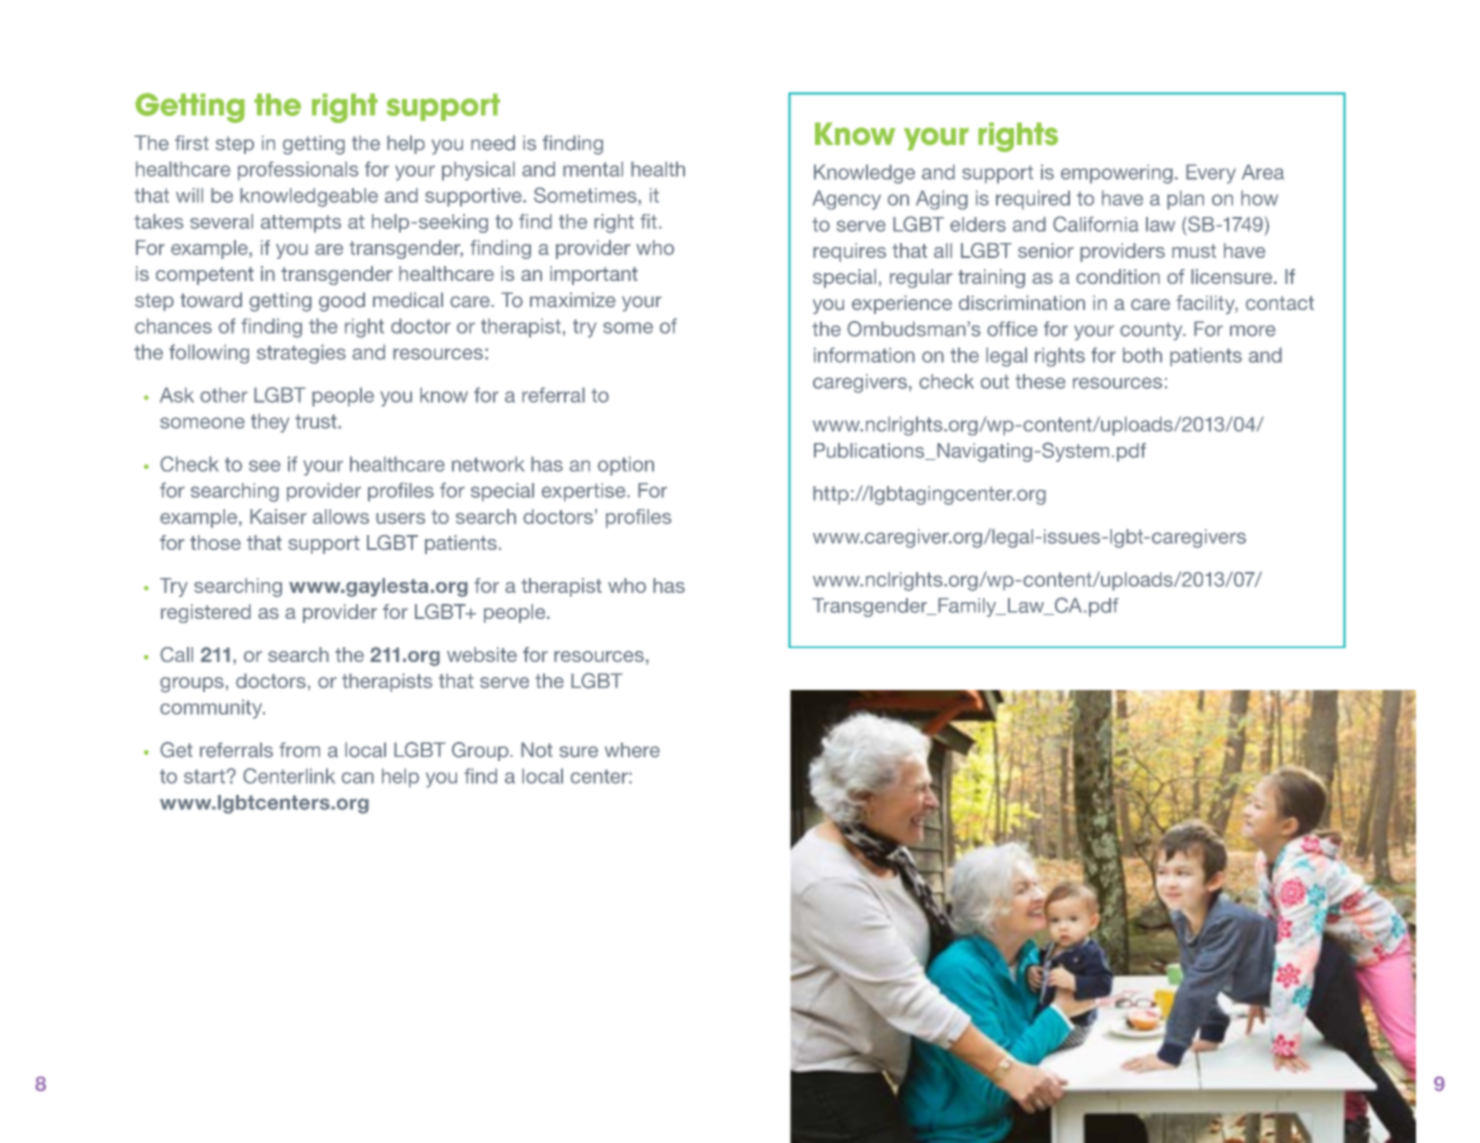  I want to click on mental, so click(593, 169).
